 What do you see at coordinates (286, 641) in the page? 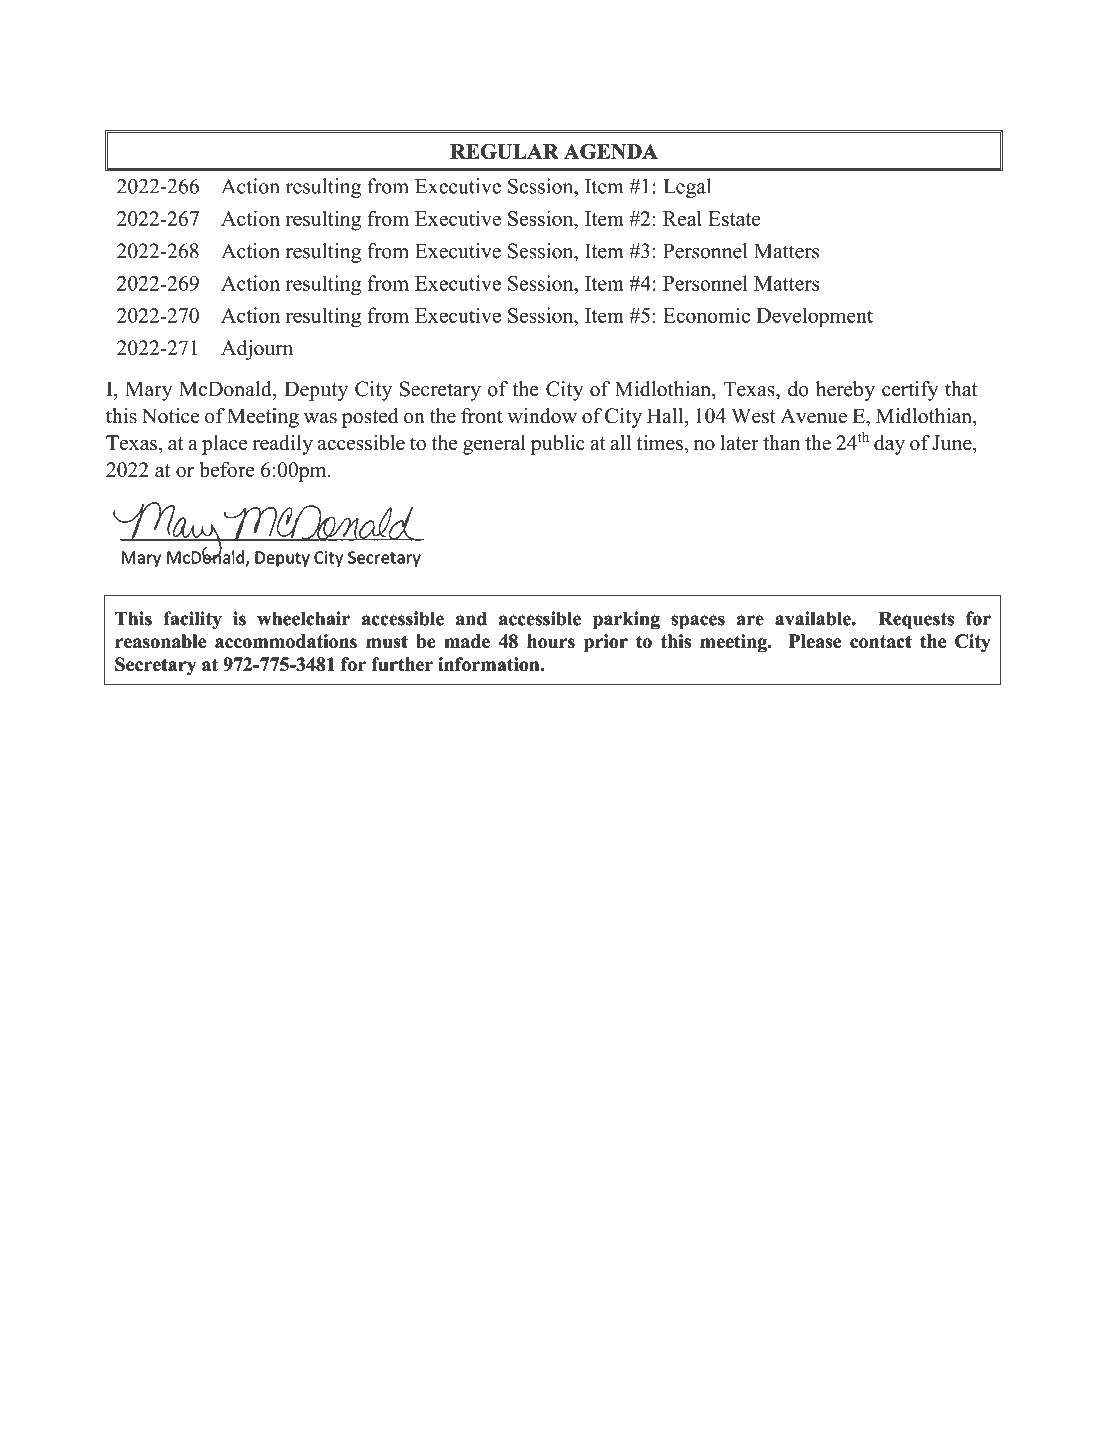
I see `accommodations` at bounding box center [286, 641].
